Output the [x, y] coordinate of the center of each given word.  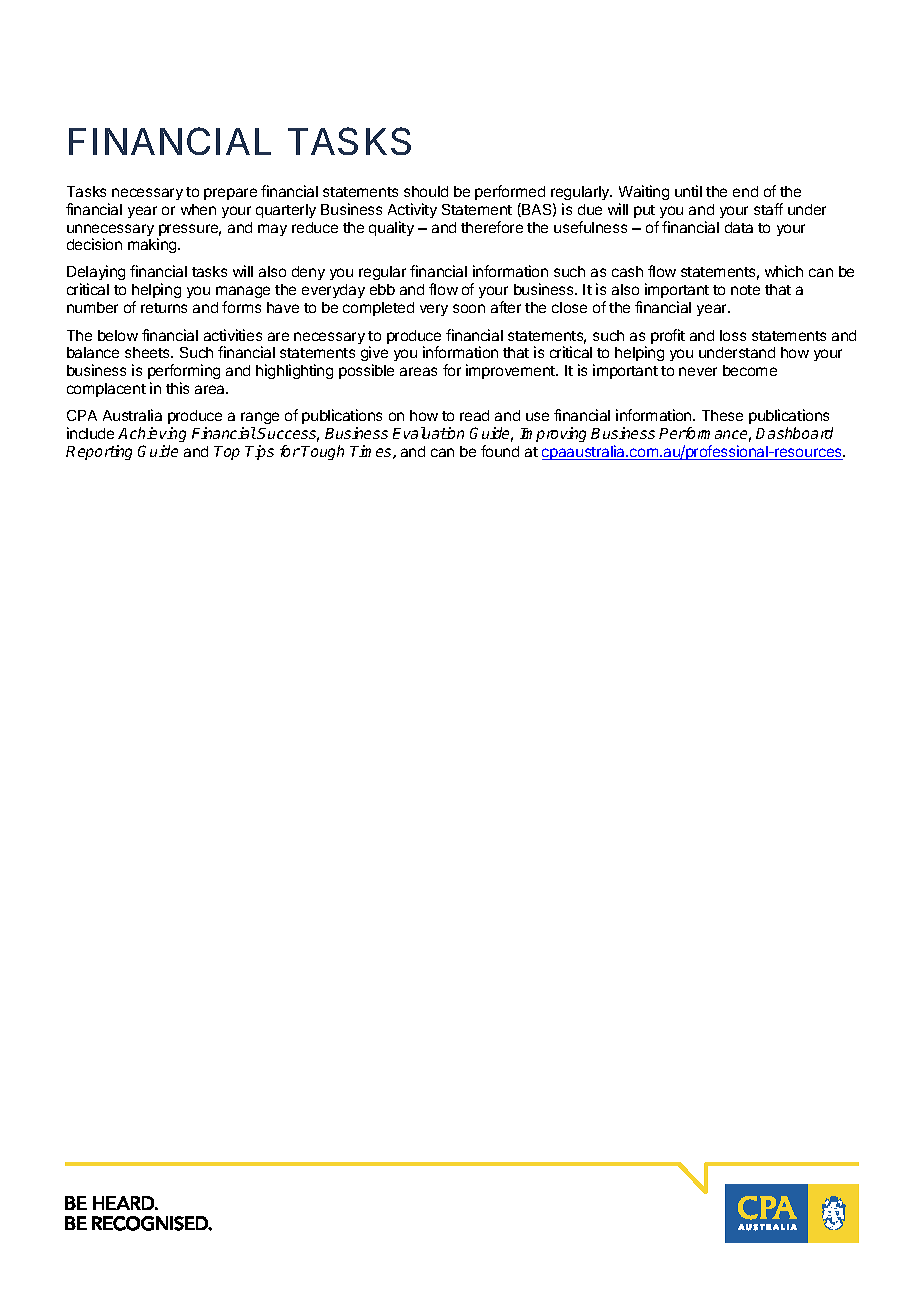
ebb [382, 289]
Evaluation [428, 433]
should [426, 191]
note [745, 290]
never [698, 371]
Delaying [96, 274]
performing [184, 373]
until [688, 191]
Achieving [152, 434]
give [374, 355]
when [198, 209]
